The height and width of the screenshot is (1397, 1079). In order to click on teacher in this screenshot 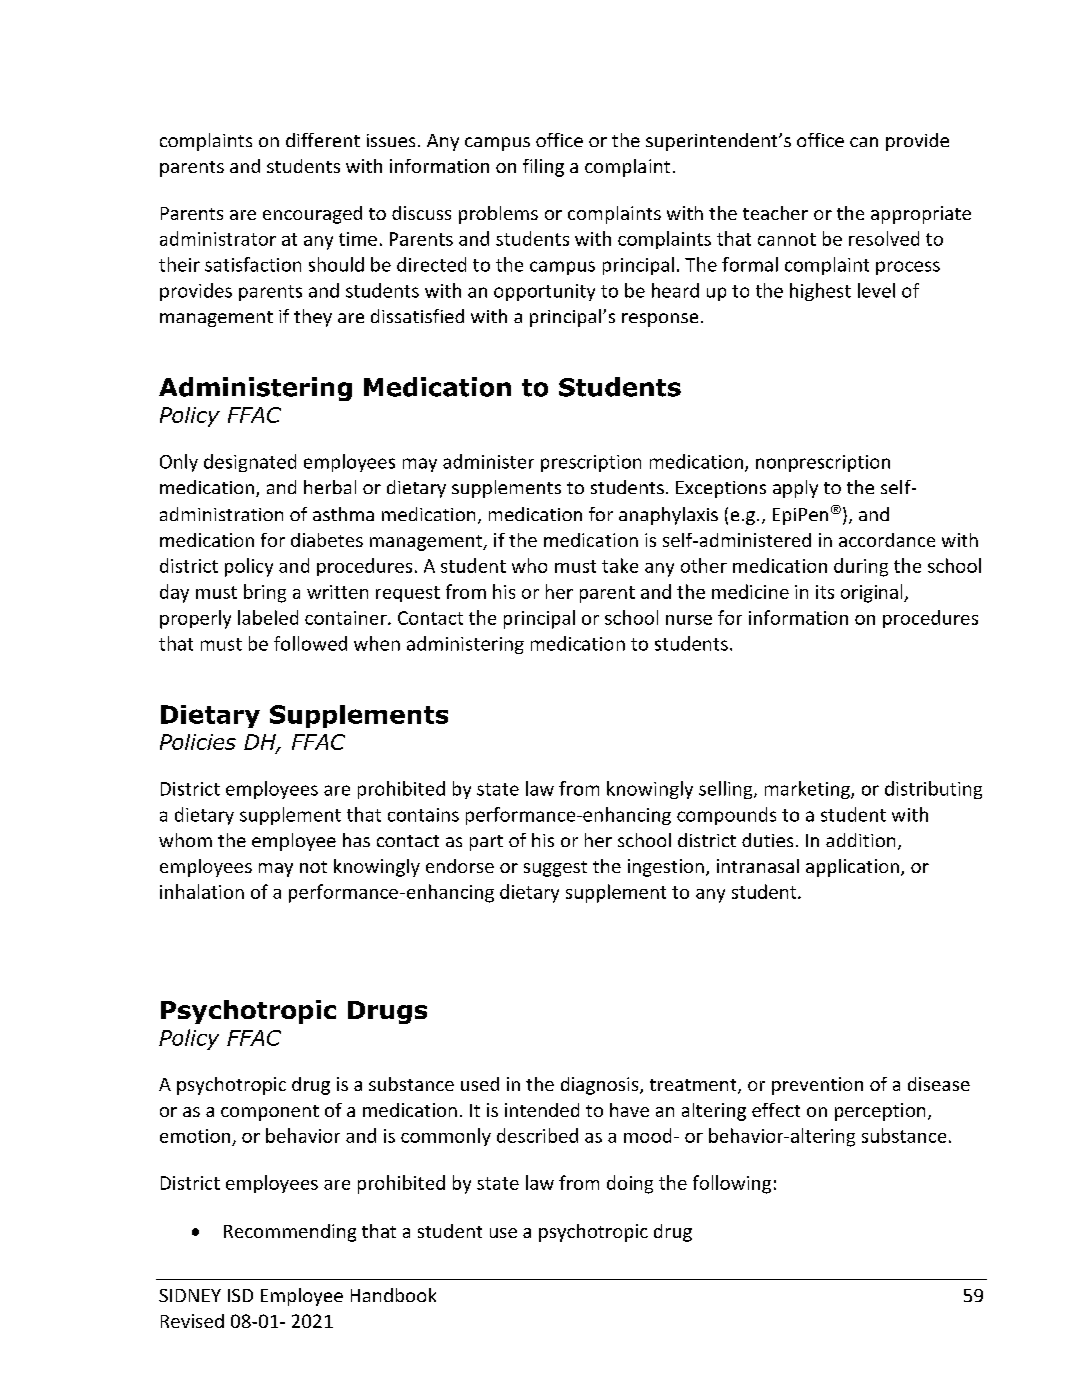, I will do `click(775, 213)`.
